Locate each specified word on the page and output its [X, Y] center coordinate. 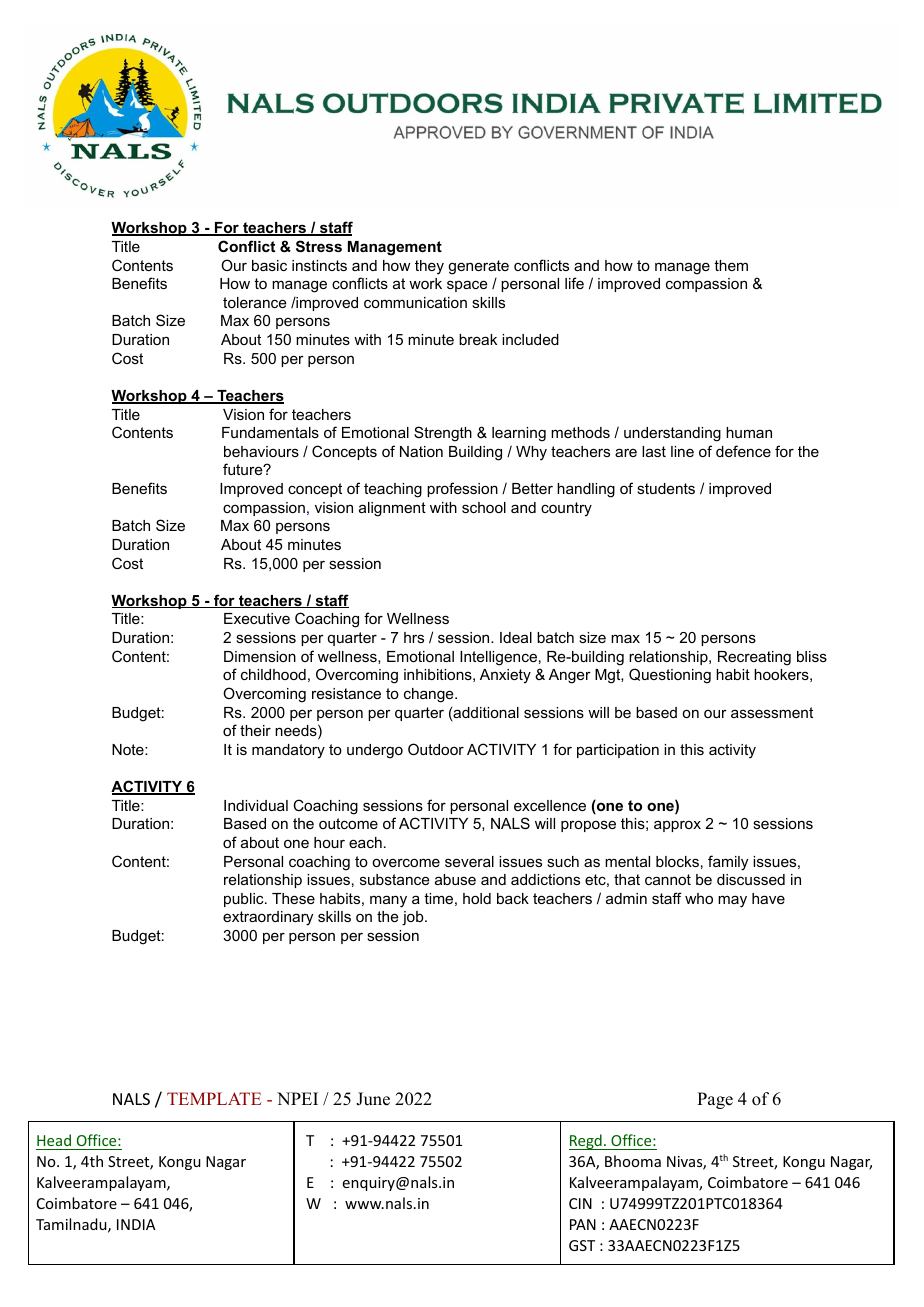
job [414, 918]
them [731, 265]
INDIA [136, 1224]
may [732, 901]
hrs [414, 637]
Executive [257, 618]
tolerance [255, 302]
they [429, 267]
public [245, 900]
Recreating [754, 658]
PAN [583, 1224]
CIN [580, 1203]
